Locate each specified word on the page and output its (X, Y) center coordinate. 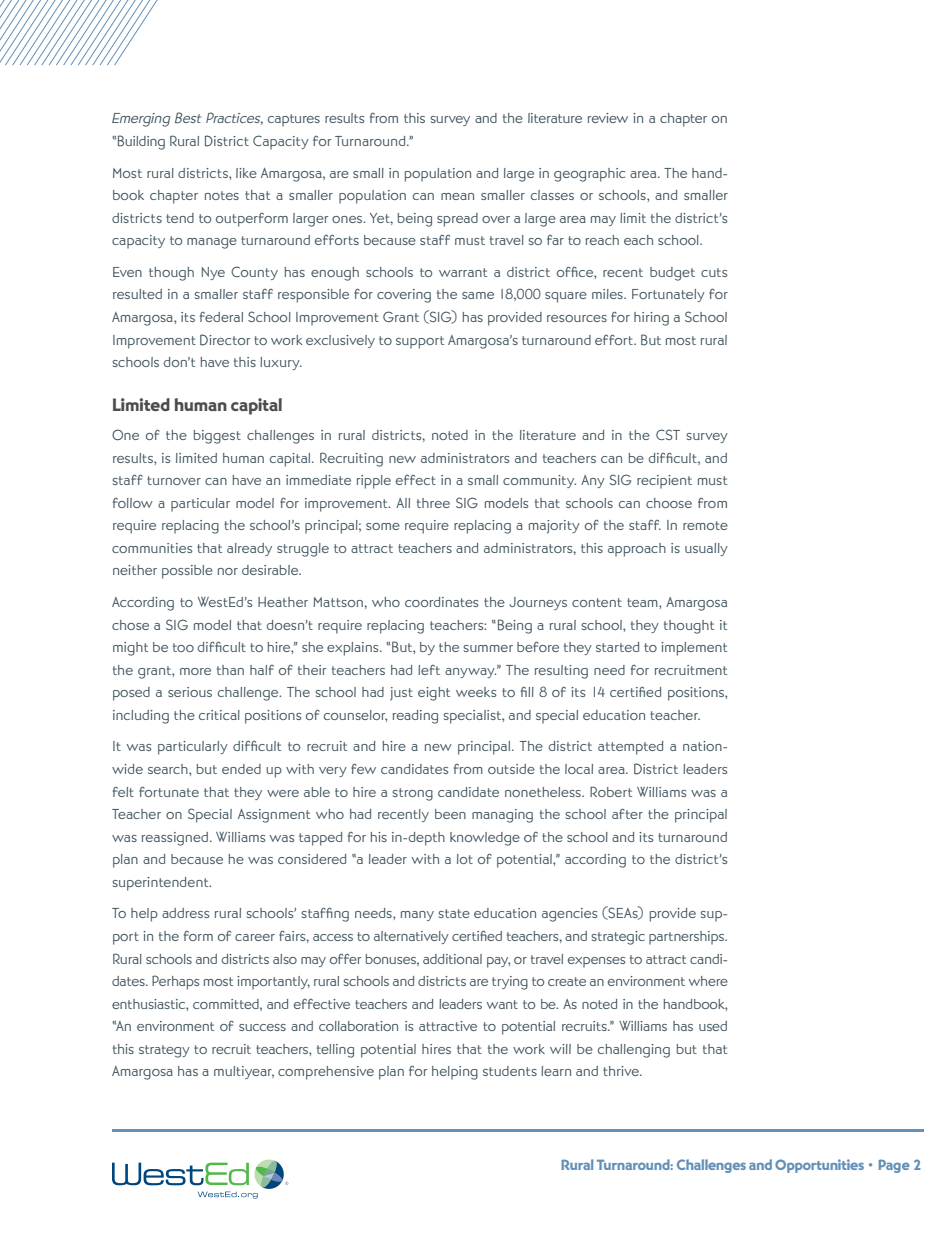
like (246, 173)
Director (225, 340)
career (255, 937)
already (249, 549)
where (708, 981)
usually (706, 549)
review (608, 118)
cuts (714, 272)
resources (577, 318)
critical (219, 715)
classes (552, 195)
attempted (630, 748)
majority (554, 527)
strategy (164, 1051)
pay (498, 962)
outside (511, 769)
